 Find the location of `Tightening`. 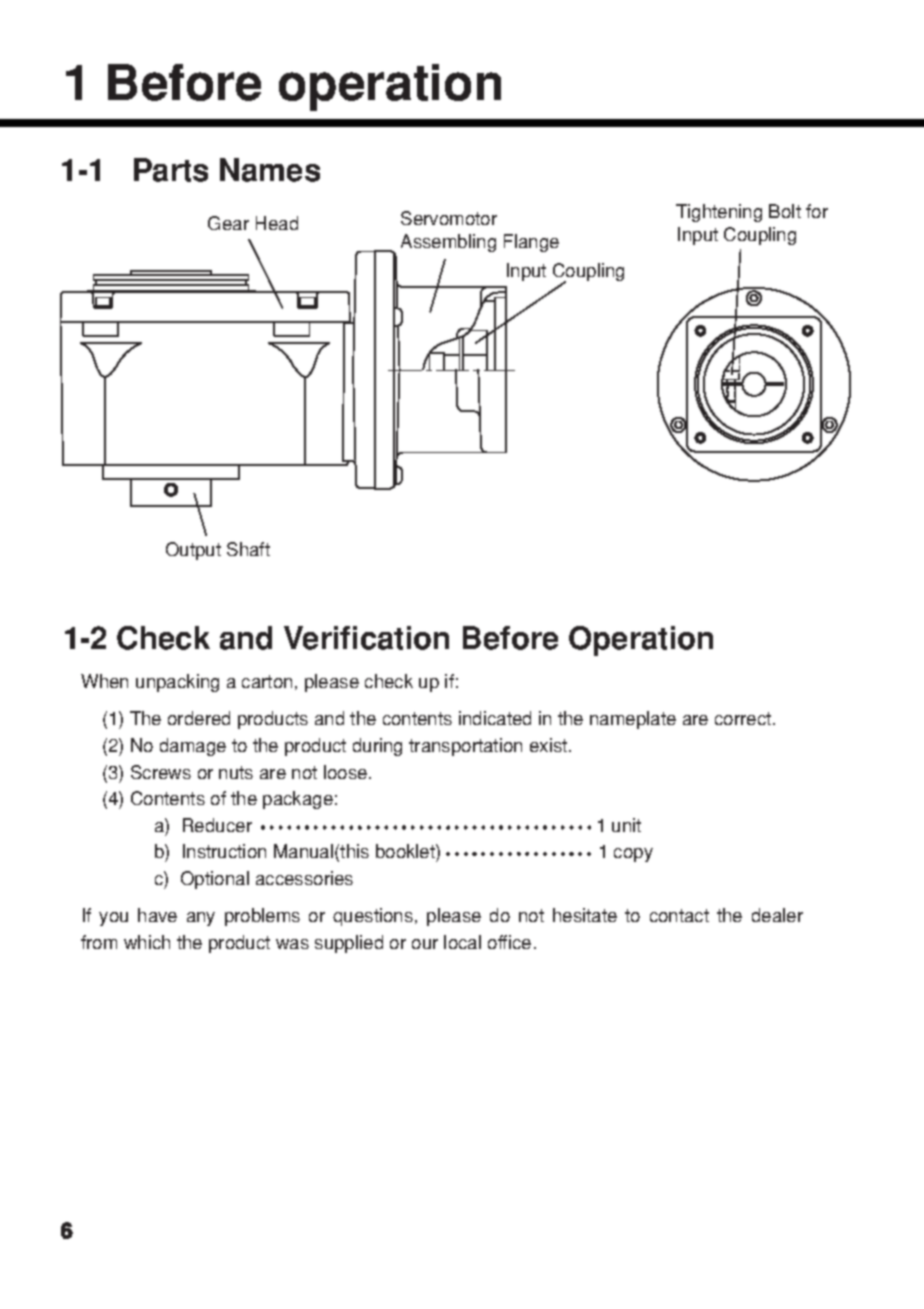

Tightening is located at coordinates (719, 213).
